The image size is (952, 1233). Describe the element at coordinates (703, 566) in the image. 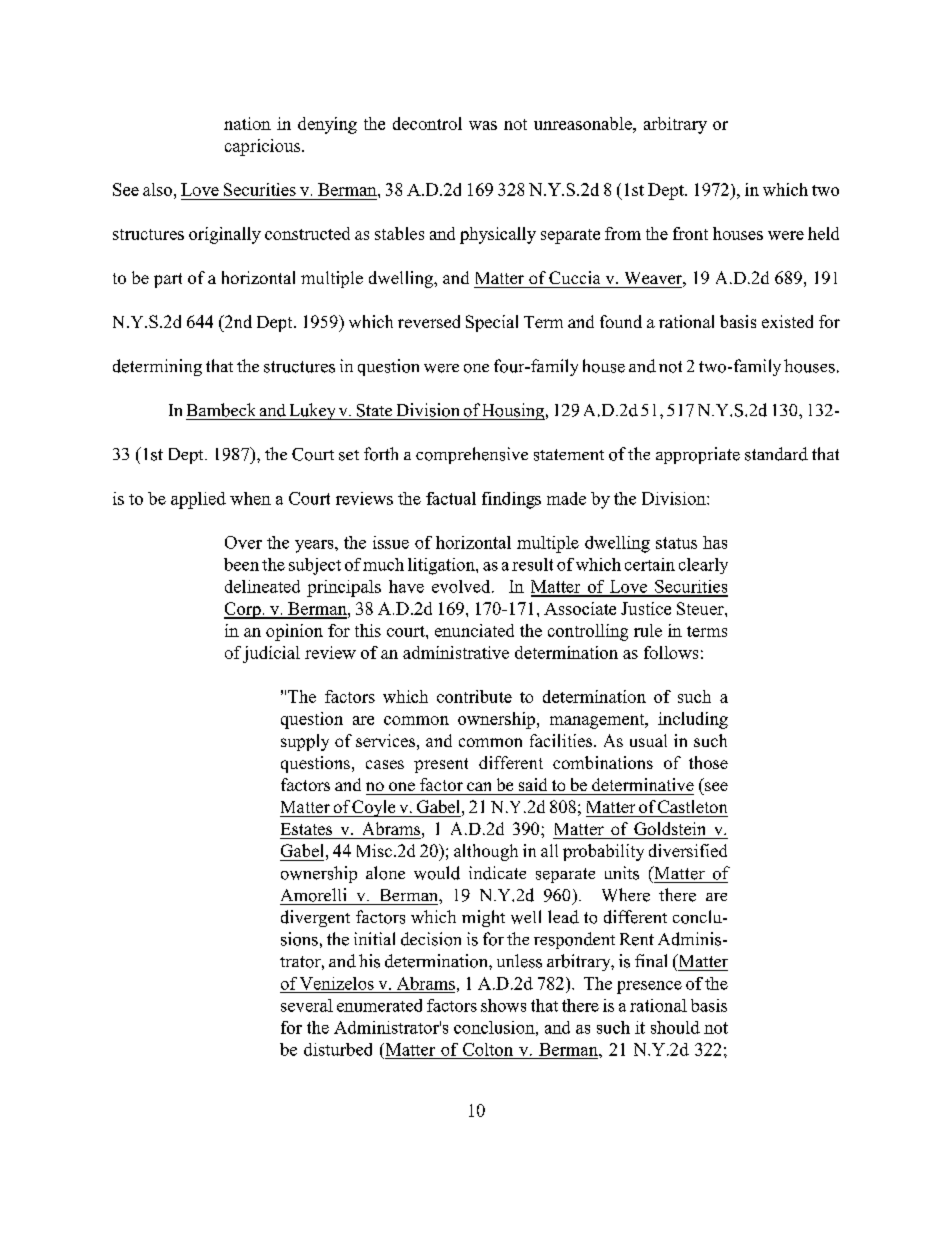

I see `clearly` at that location.
